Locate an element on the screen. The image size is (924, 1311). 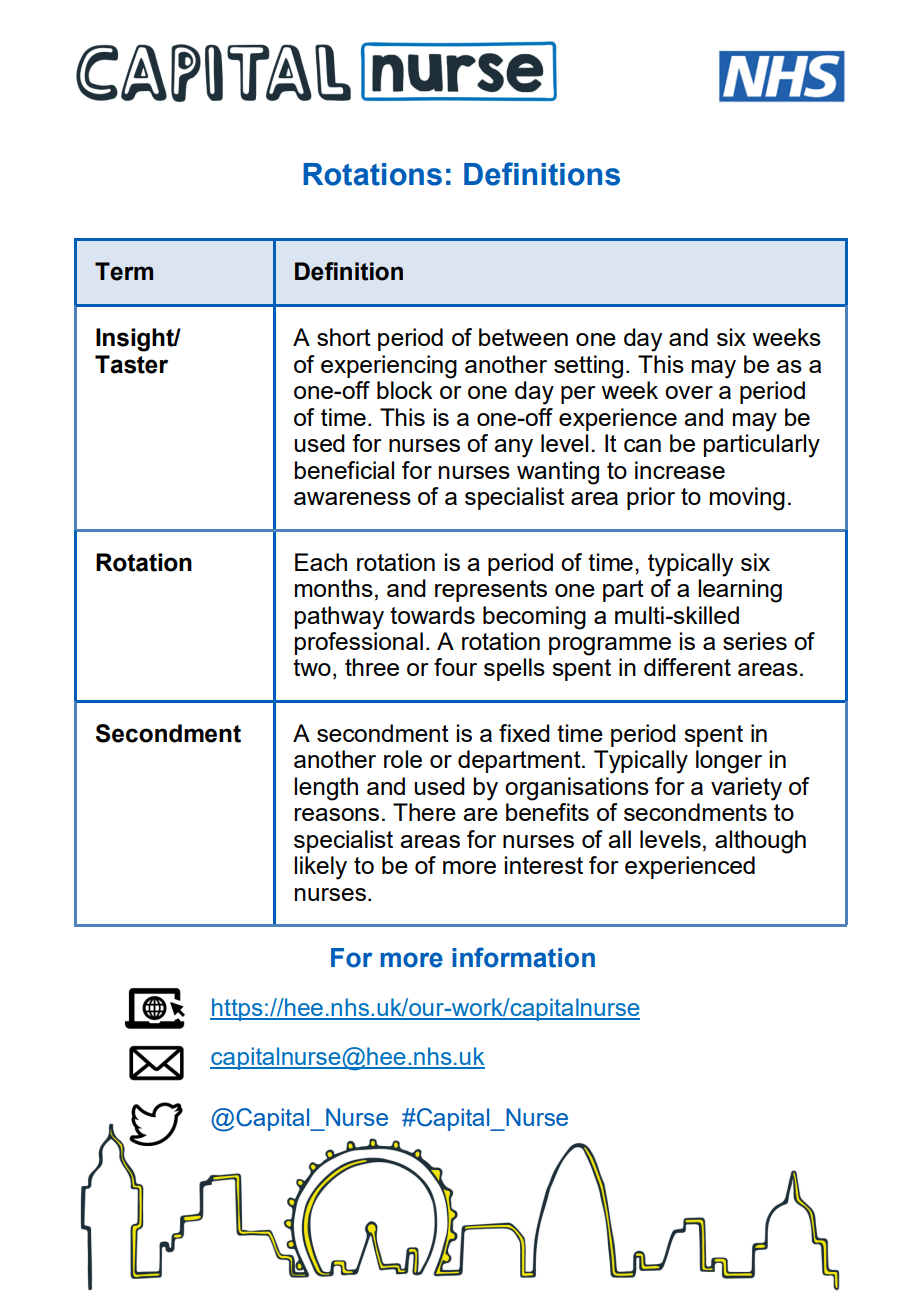
setting is located at coordinates (588, 367).
